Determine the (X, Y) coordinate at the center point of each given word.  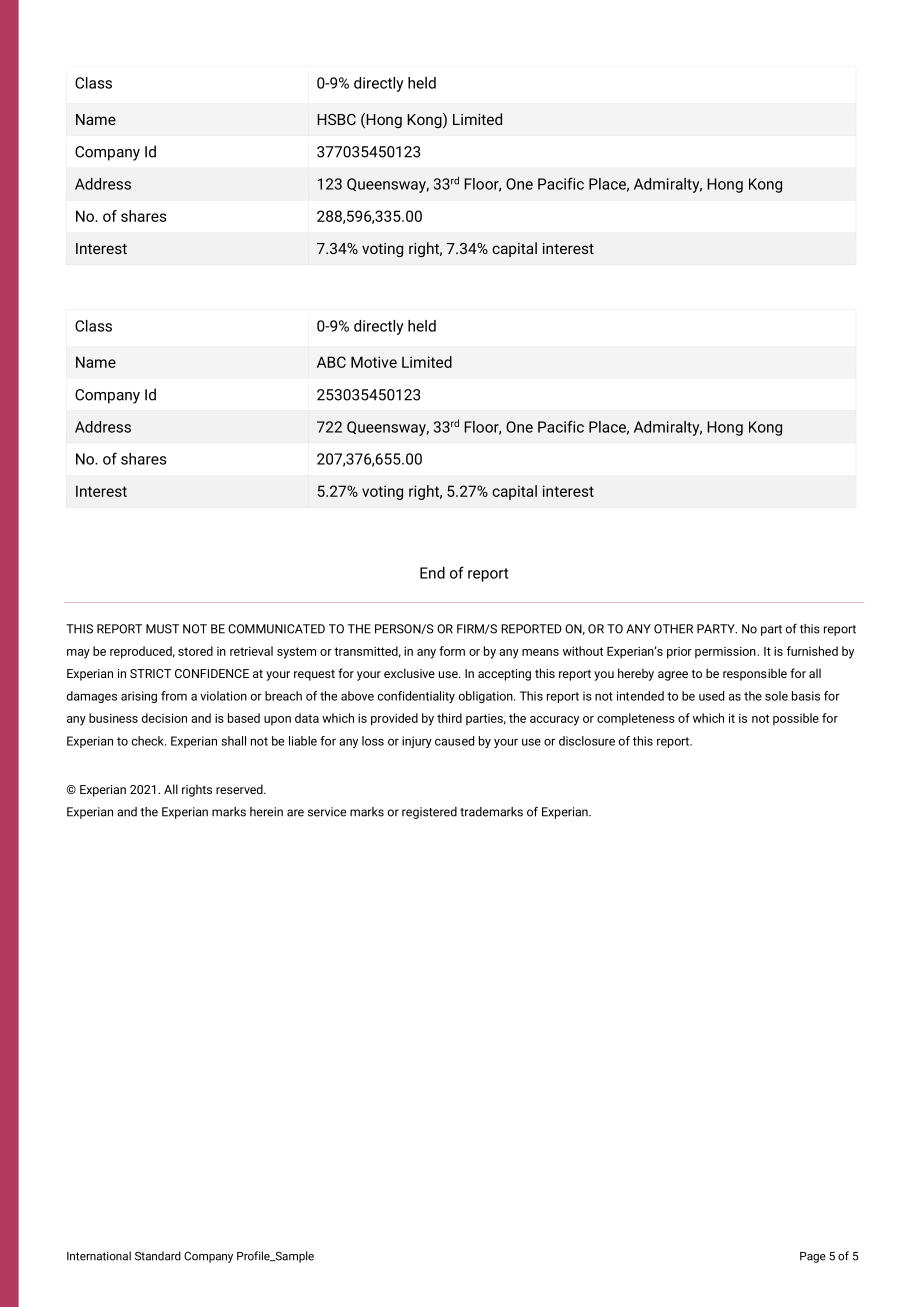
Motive (374, 362)
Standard (158, 1256)
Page (813, 1257)
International (99, 1256)
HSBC (336, 119)
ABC (331, 362)
